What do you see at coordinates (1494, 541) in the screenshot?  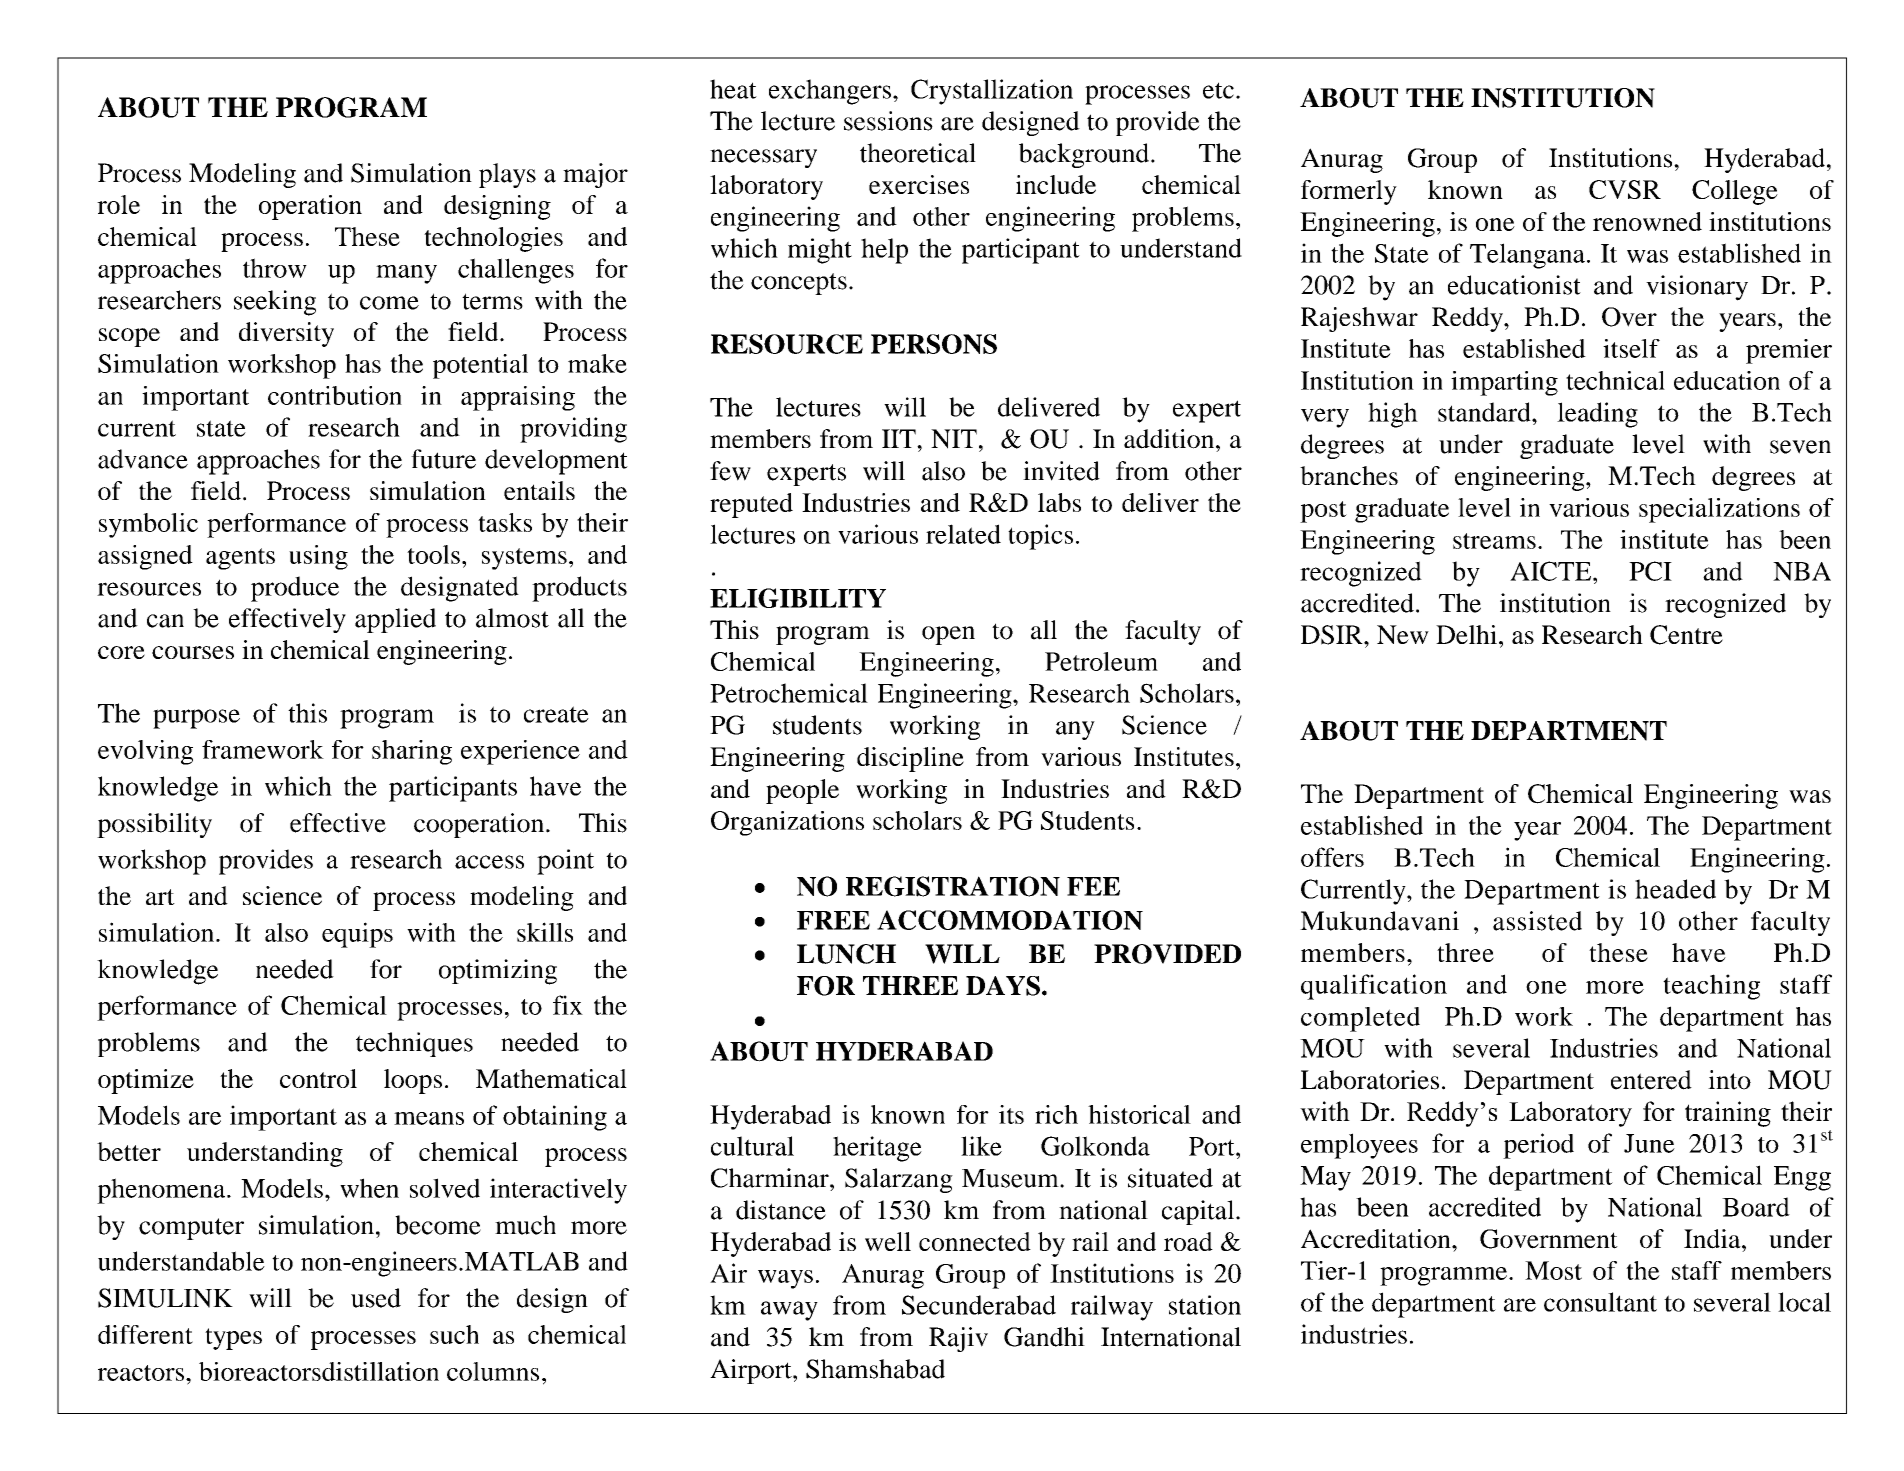 I see `streams` at bounding box center [1494, 541].
